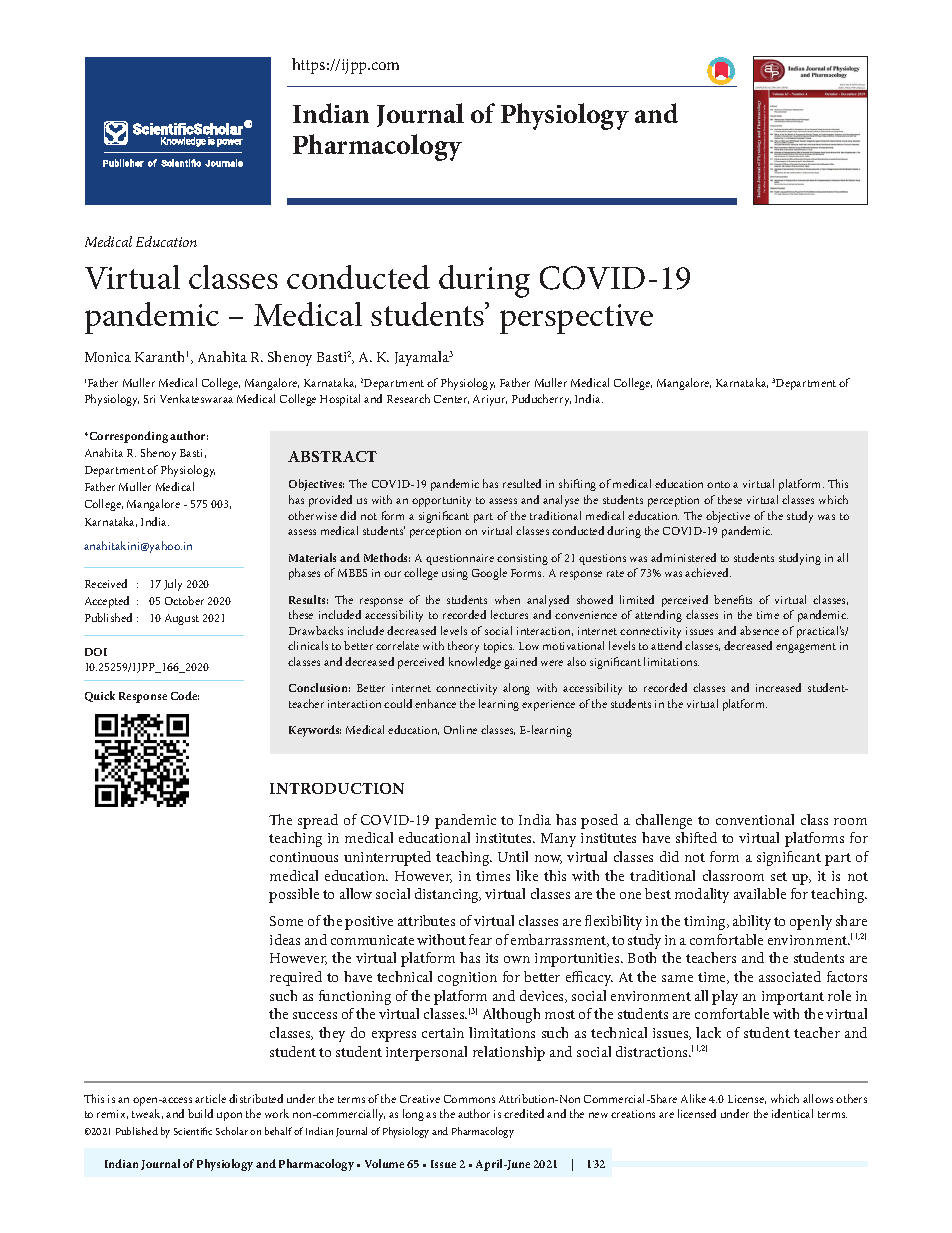 The width and height of the image is (952, 1233). What do you see at coordinates (792, 1113) in the image?
I see `identical` at bounding box center [792, 1113].
